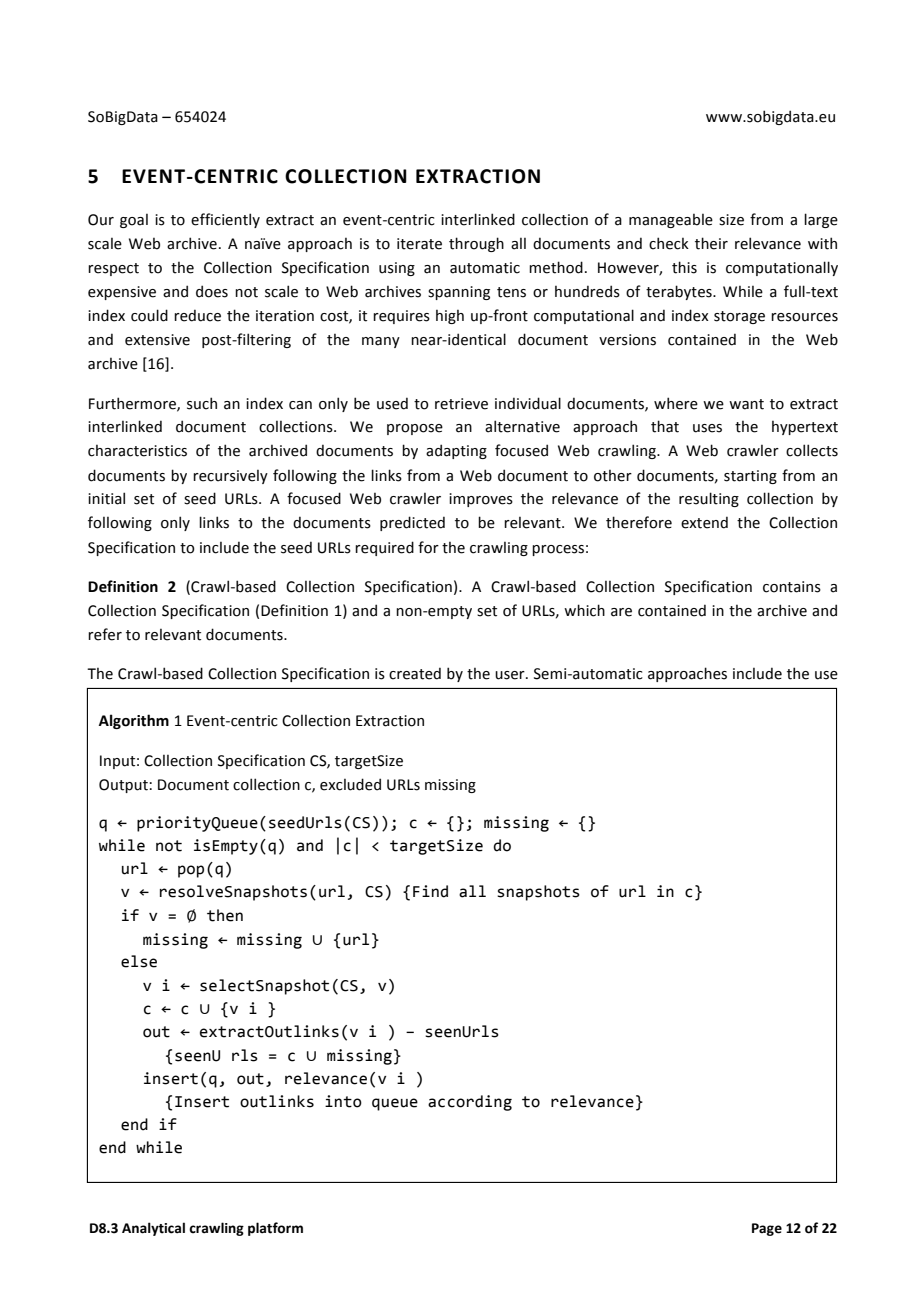  What do you see at coordinates (711, 243) in the document?
I see `their` at bounding box center [711, 243].
